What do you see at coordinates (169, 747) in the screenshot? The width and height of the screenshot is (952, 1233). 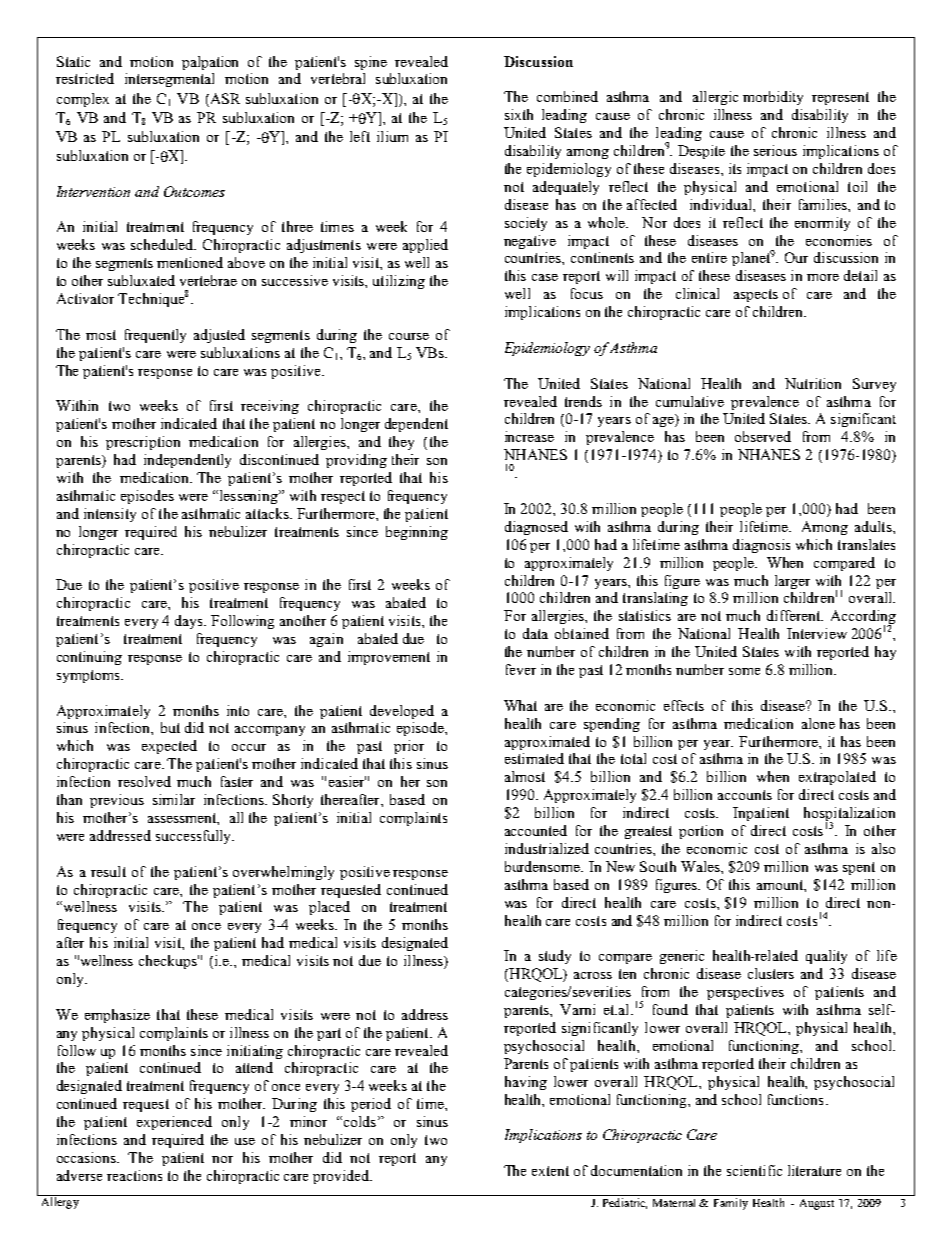 I see `expected` at bounding box center [169, 747].
